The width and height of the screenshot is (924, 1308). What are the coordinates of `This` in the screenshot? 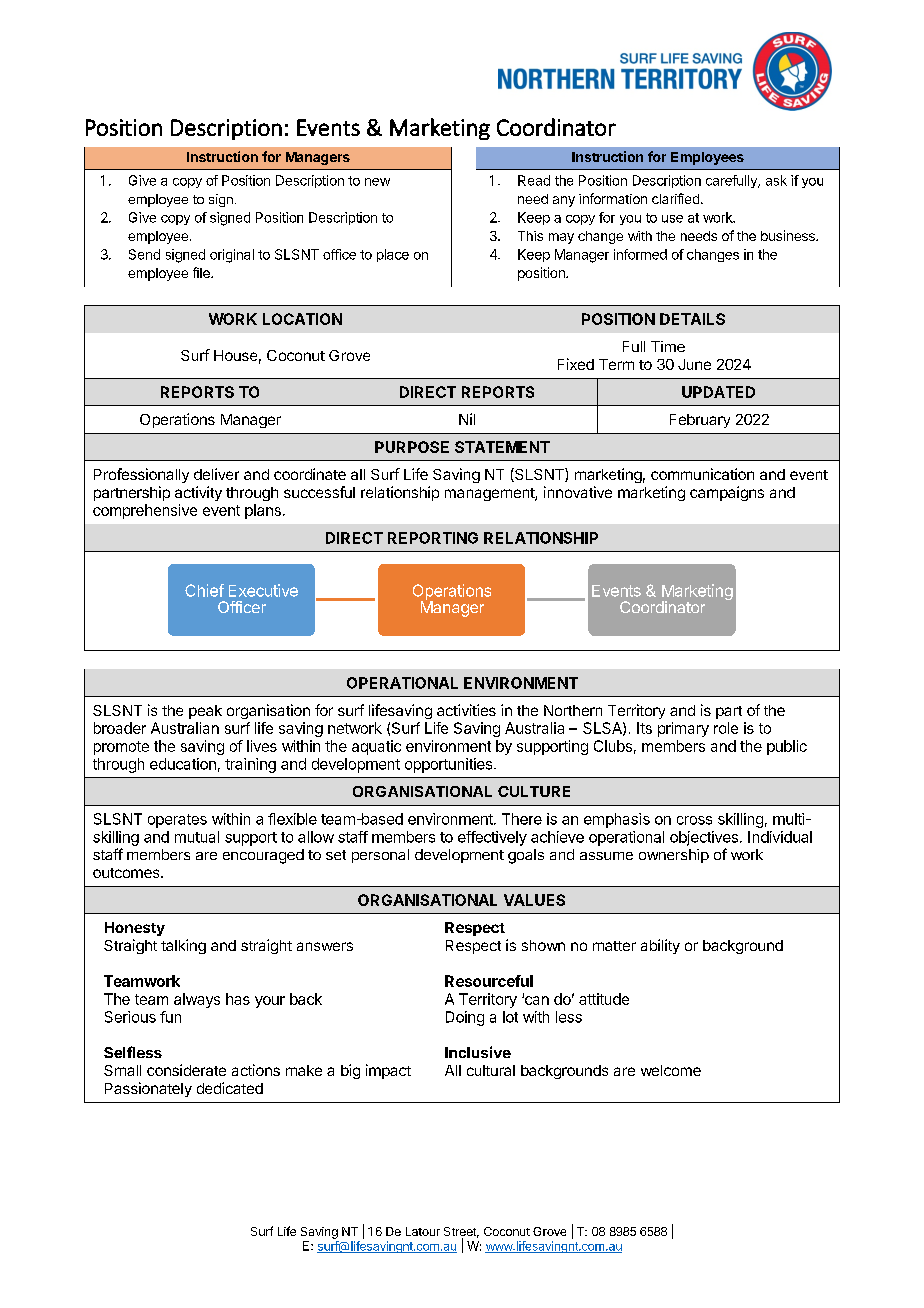 It's located at (530, 236).
